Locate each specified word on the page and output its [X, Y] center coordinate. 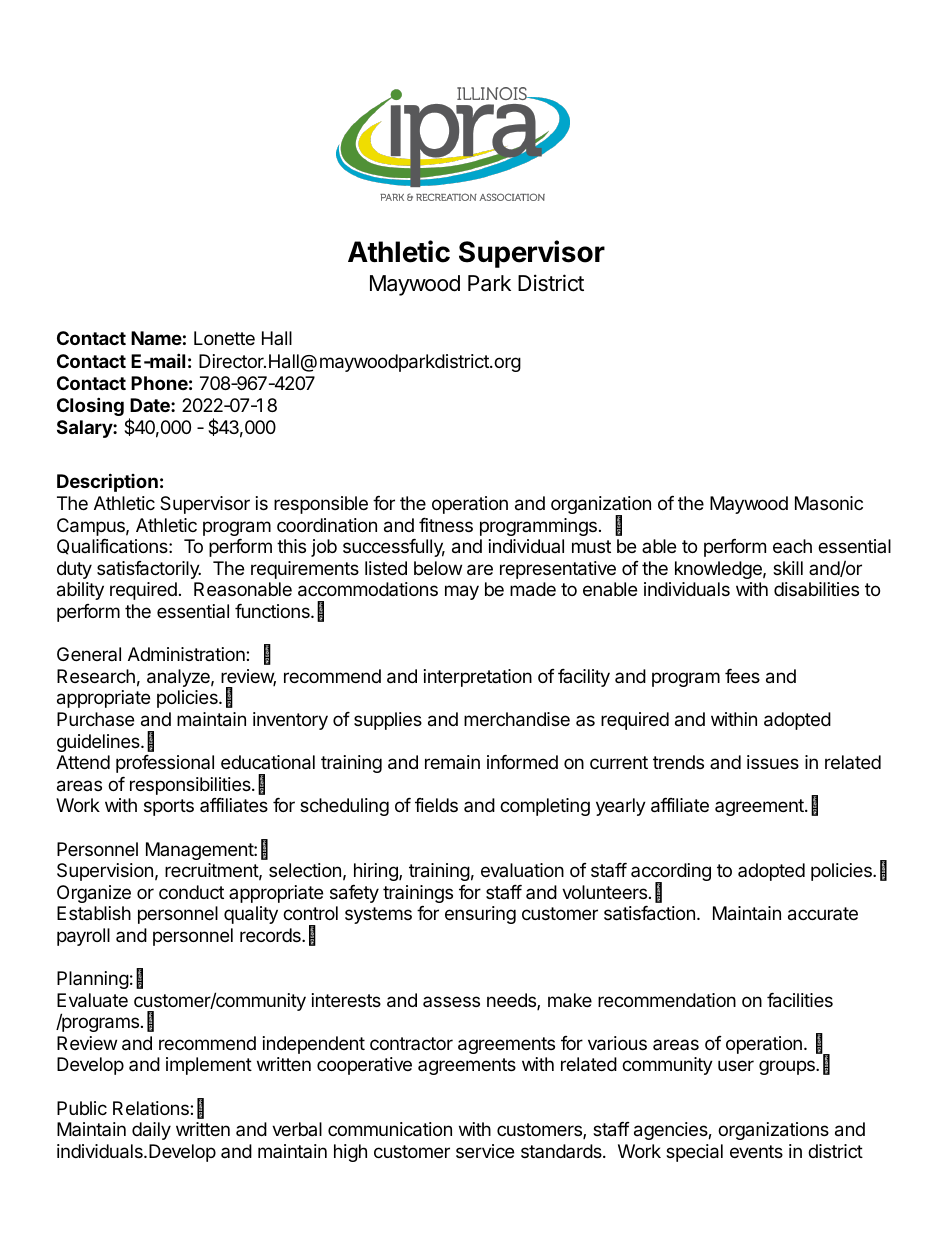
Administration [187, 654]
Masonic [829, 503]
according [671, 873]
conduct [191, 892]
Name [156, 338]
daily [151, 1131]
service [485, 1151]
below [438, 568]
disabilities [816, 589]
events [756, 1151]
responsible [321, 505]
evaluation [522, 870]
